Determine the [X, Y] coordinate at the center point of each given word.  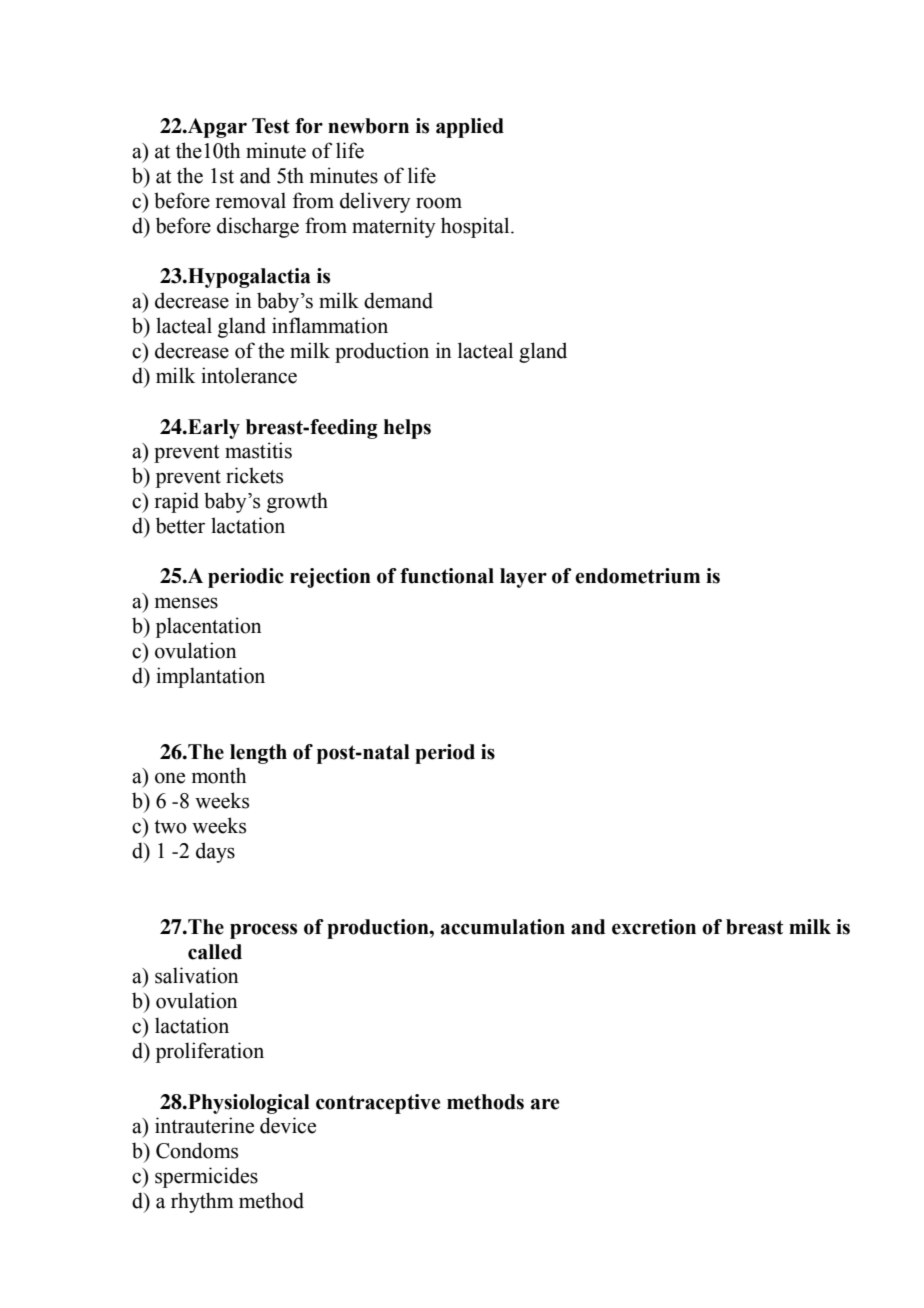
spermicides [206, 1177]
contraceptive [378, 1104]
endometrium [637, 576]
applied [470, 128]
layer [523, 578]
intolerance [249, 375]
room [439, 203]
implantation [210, 677]
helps [407, 429]
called [215, 952]
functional [447, 576]
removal [251, 200]
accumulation [503, 927]
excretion [654, 927]
